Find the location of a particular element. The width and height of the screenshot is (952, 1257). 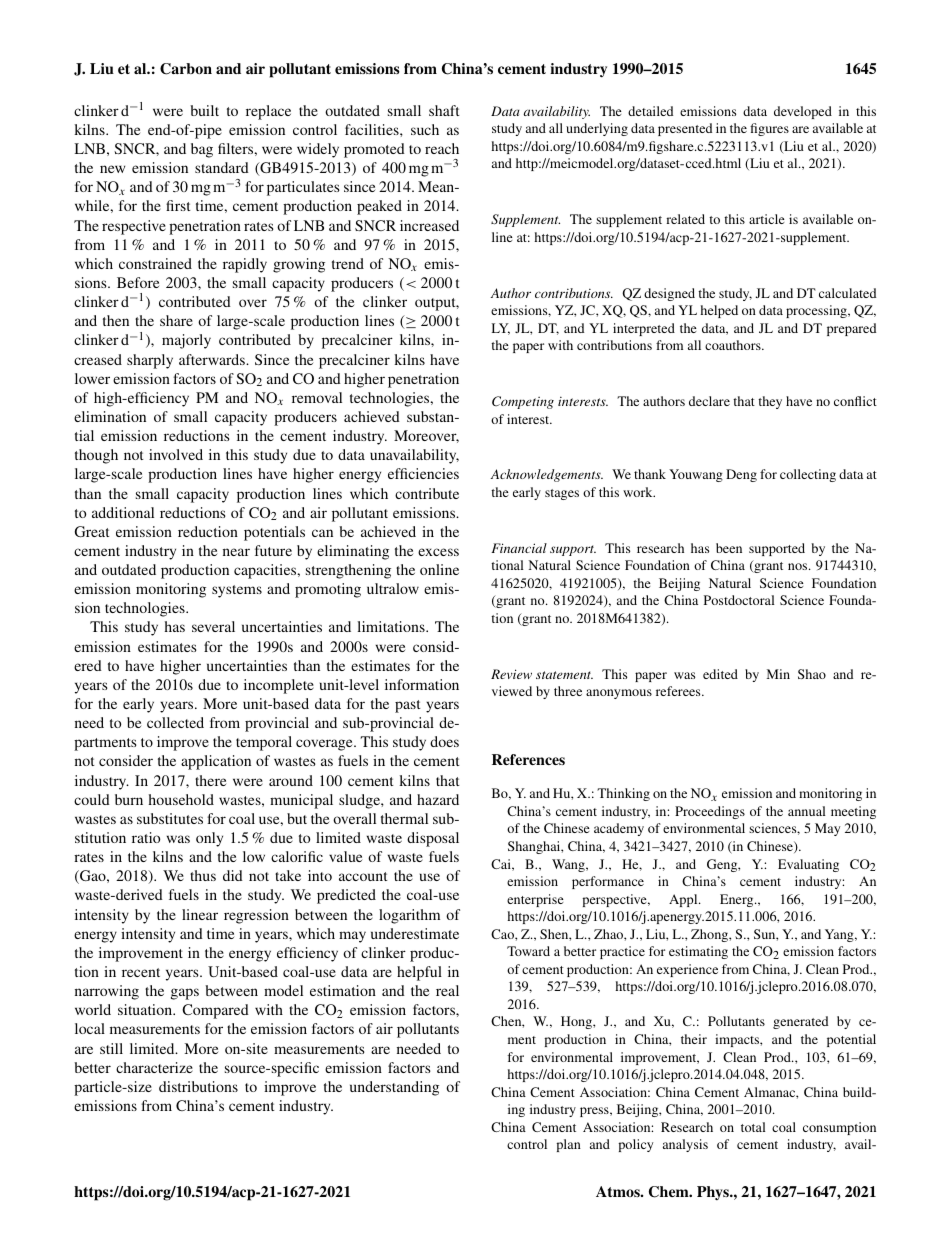

several is located at coordinates (213, 626).
